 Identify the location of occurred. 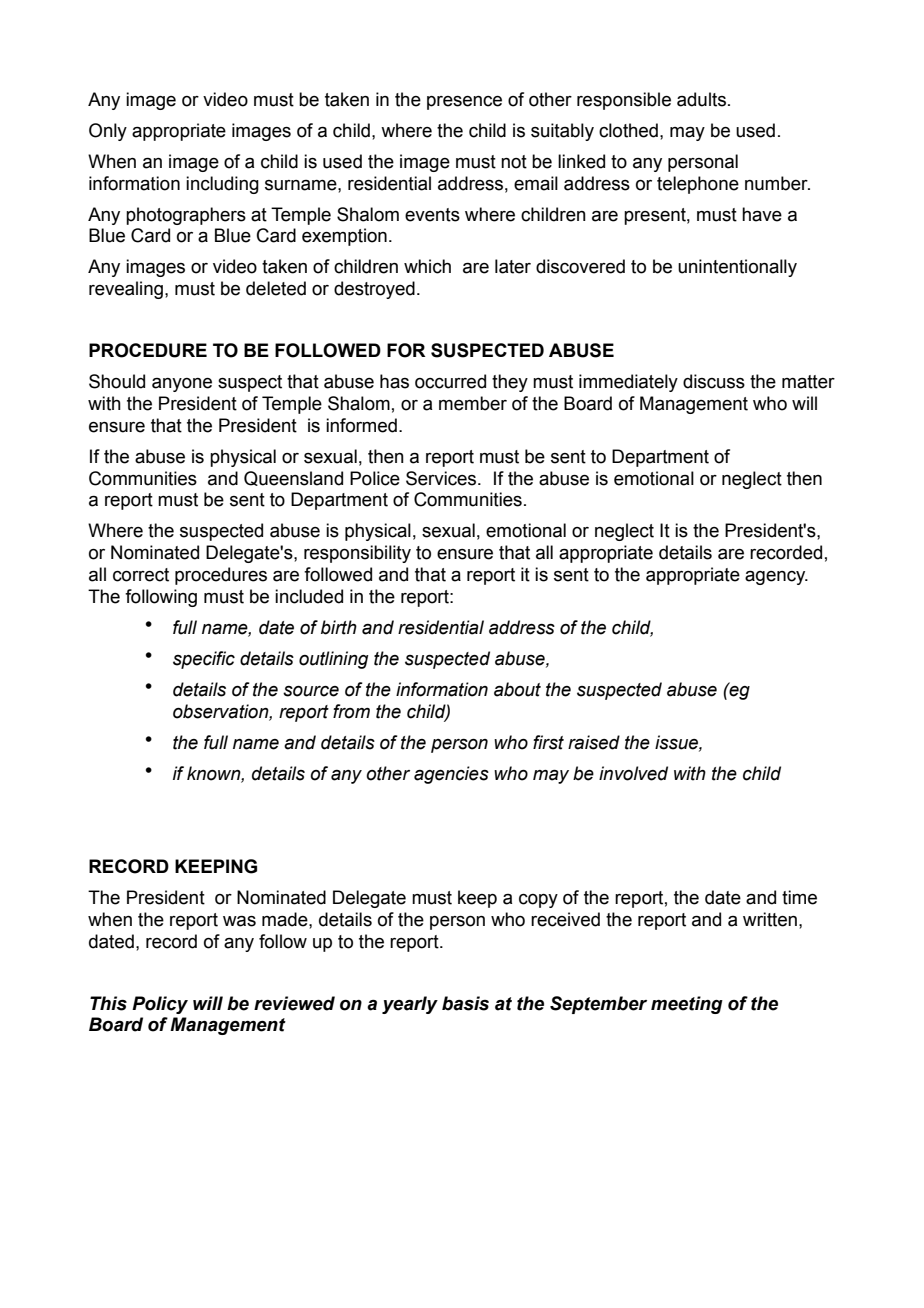
(450, 381).
